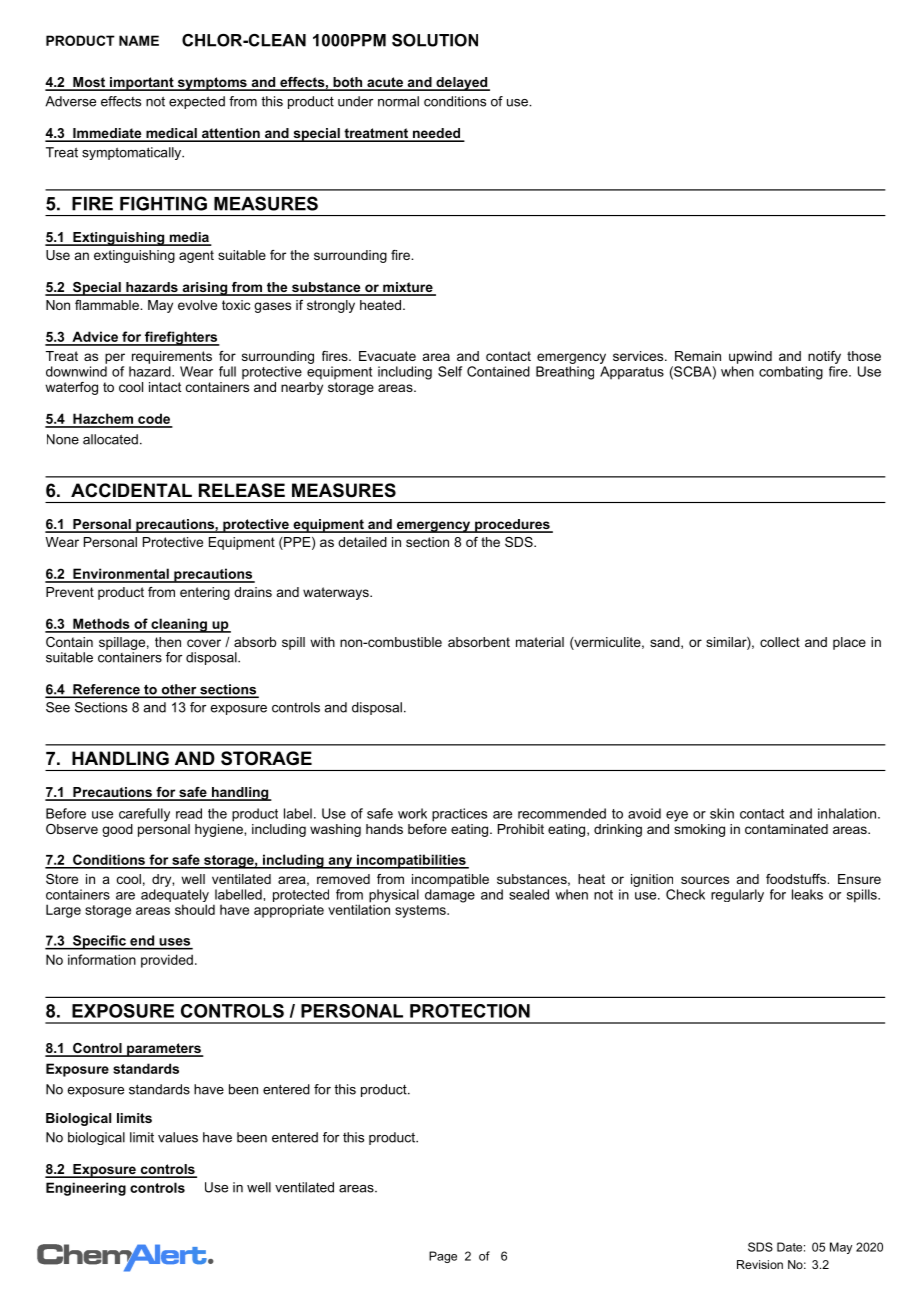 Image resolution: width=924 pixels, height=1308 pixels. Describe the element at coordinates (435, 40) in the screenshot. I see `SOLUTION` at that location.
